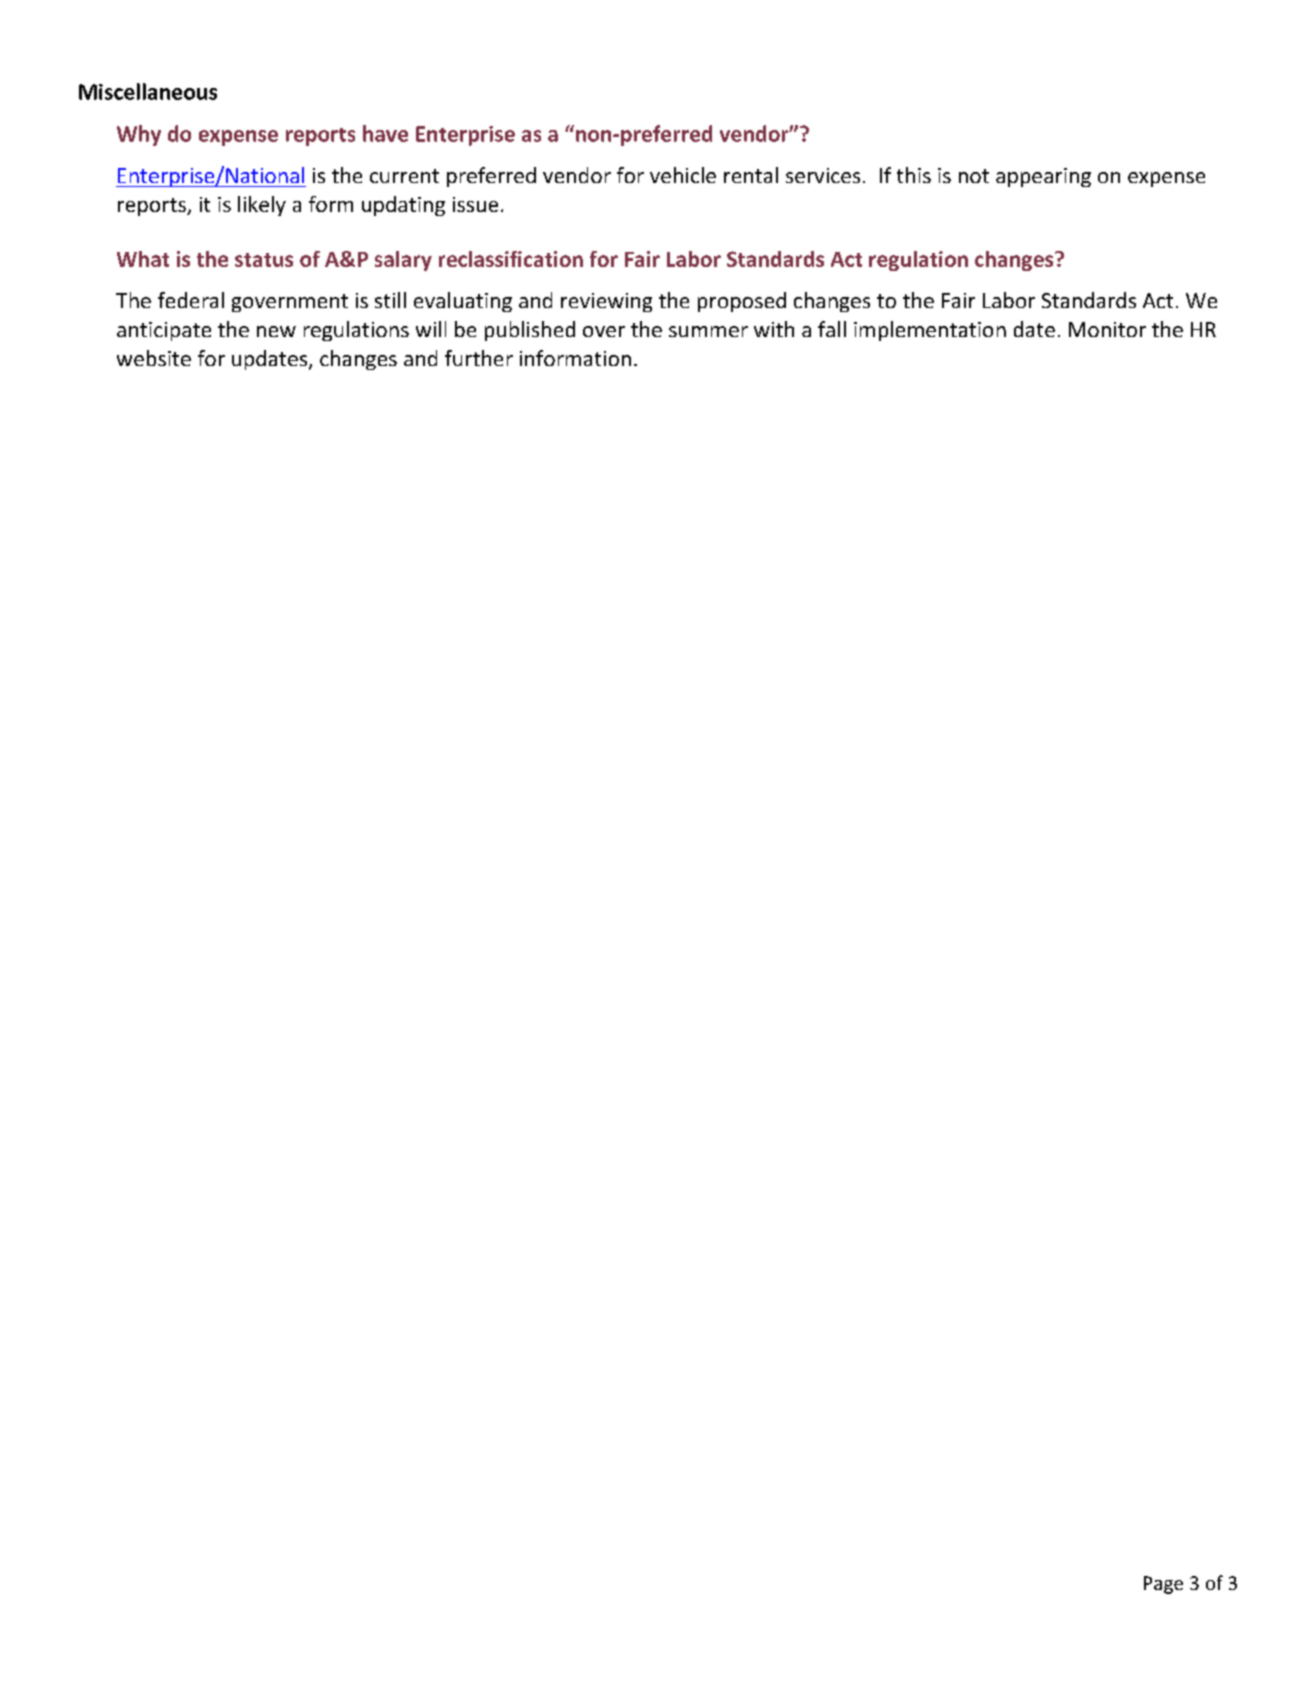 Image resolution: width=1316 pixels, height=1703 pixels. What do you see at coordinates (683, 175) in the page?
I see `vehicle` at bounding box center [683, 175].
